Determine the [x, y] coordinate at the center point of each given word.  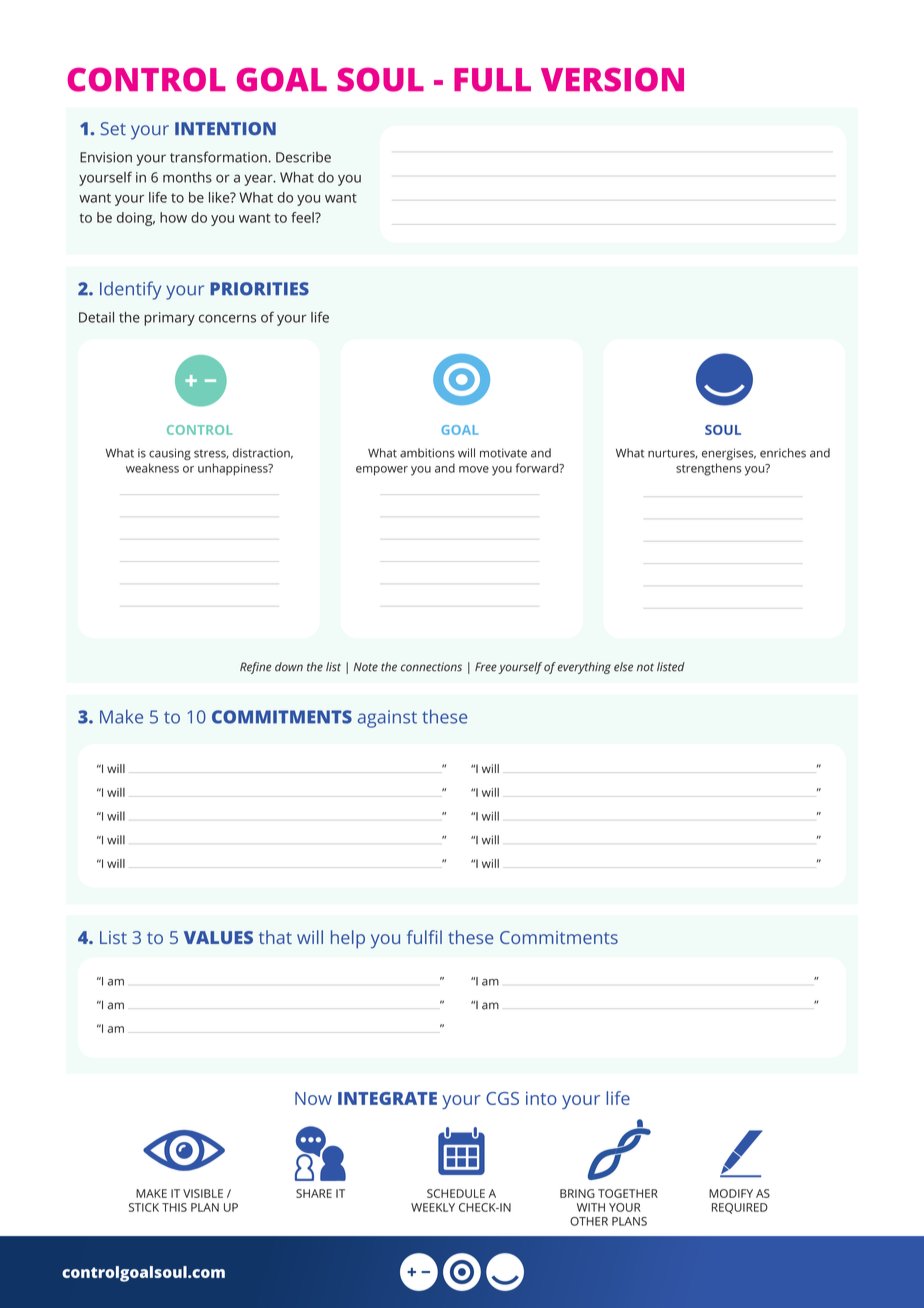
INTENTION [225, 128]
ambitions [427, 453]
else [623, 667]
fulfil [424, 937]
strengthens [708, 469]
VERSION [612, 79]
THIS [174, 1207]
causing [170, 454]
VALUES [218, 937]
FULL [492, 80]
